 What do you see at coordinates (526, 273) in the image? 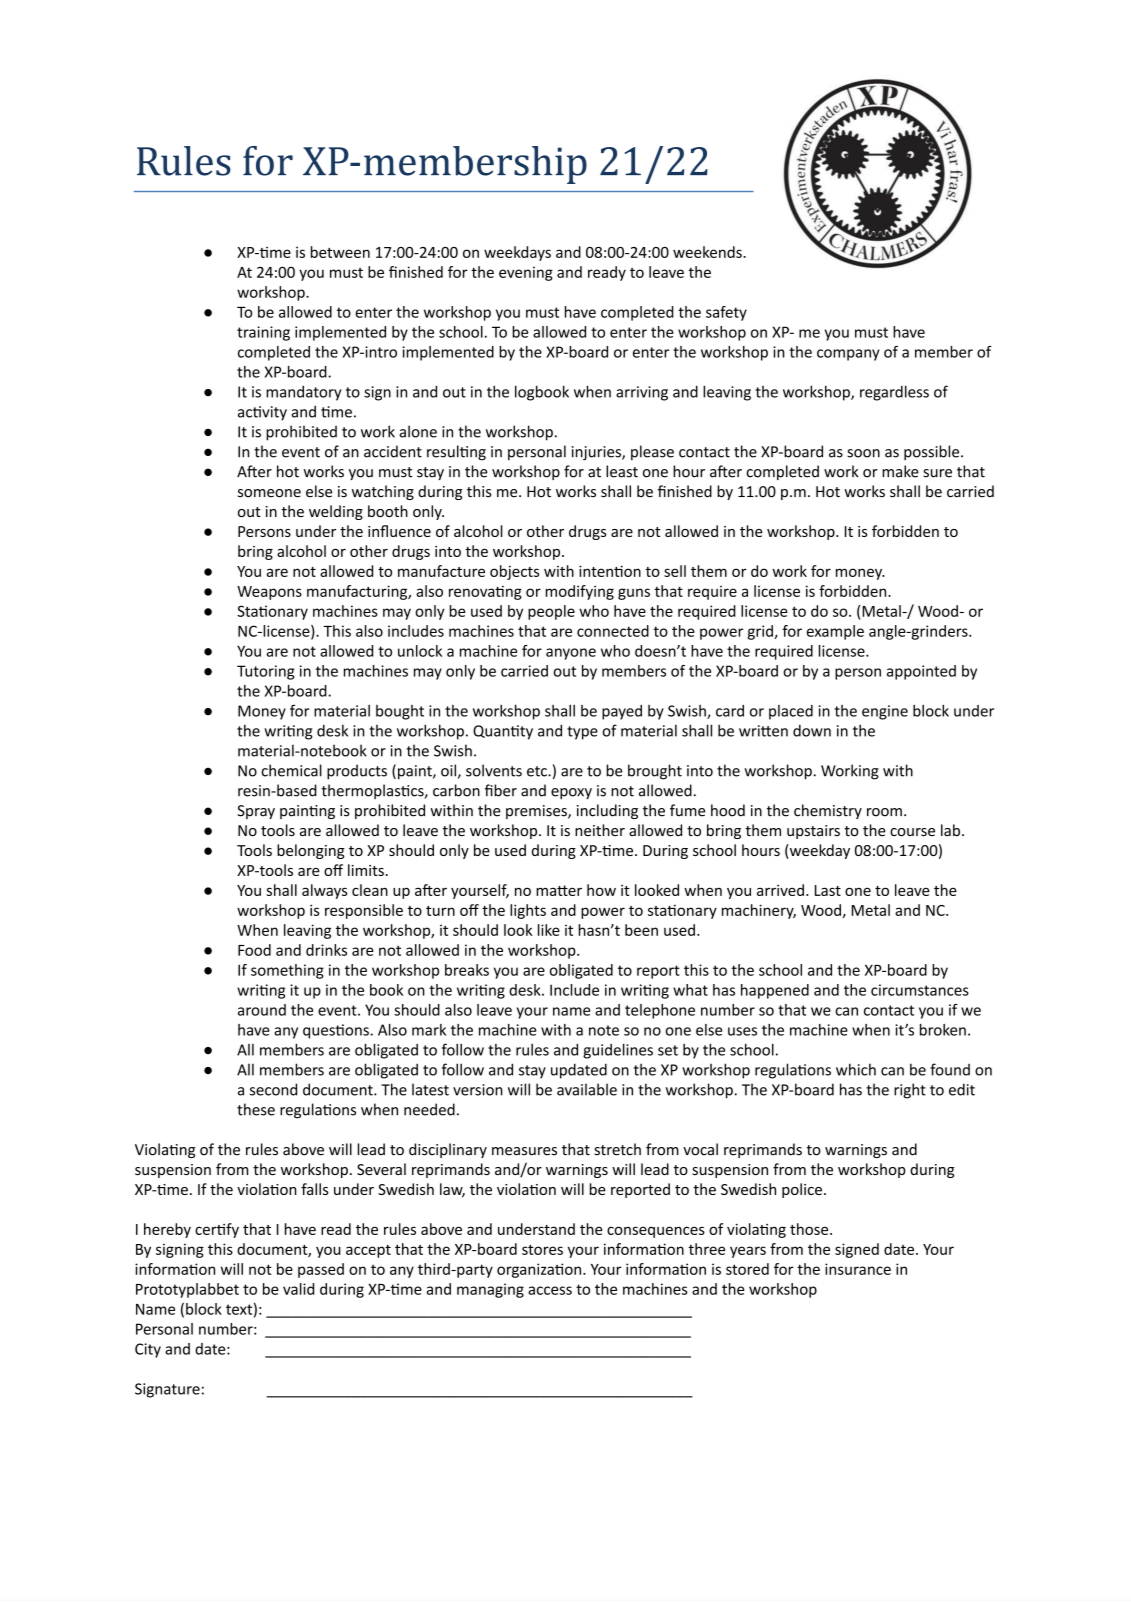
I see `evening` at bounding box center [526, 273].
